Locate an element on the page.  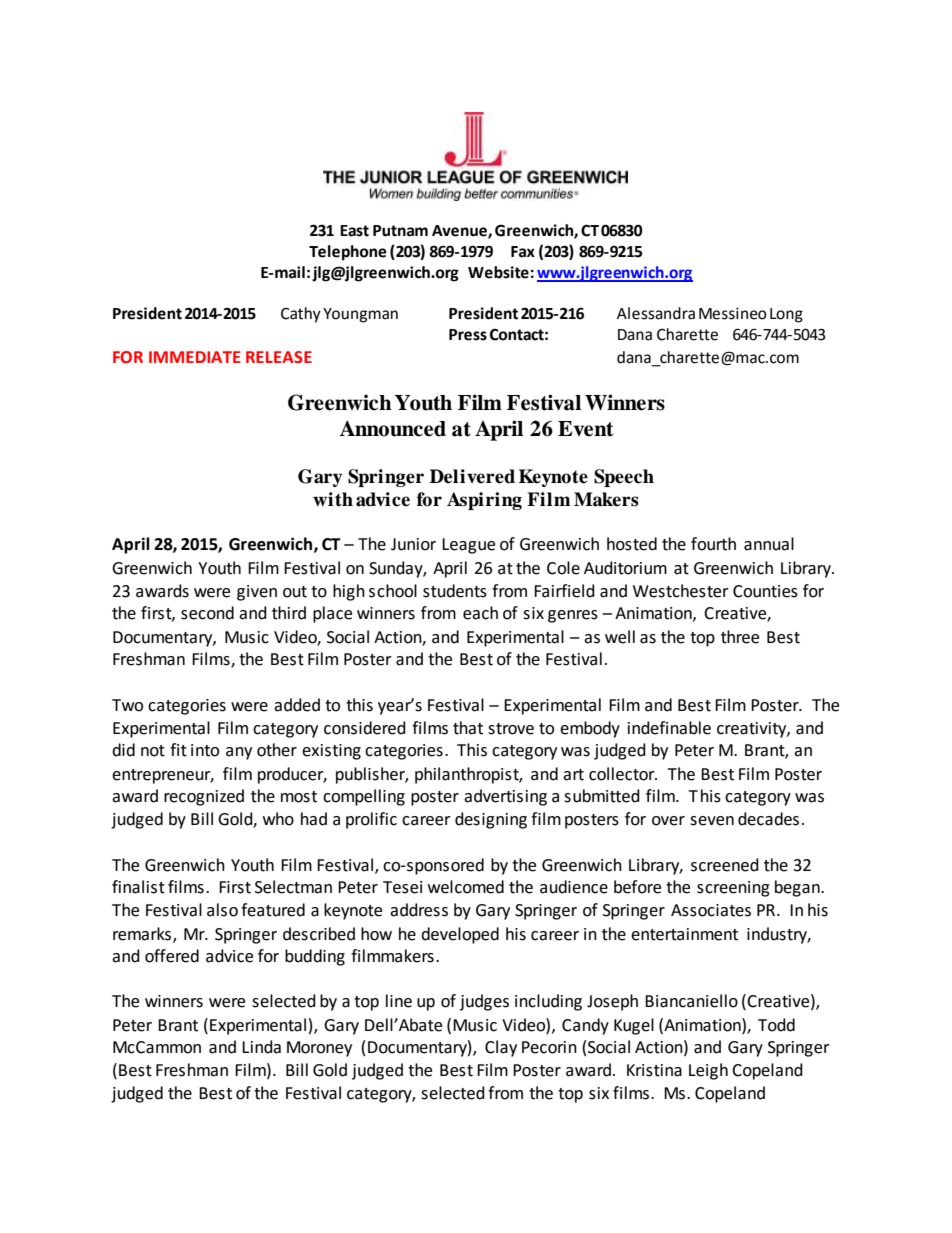
three is located at coordinates (740, 637).
